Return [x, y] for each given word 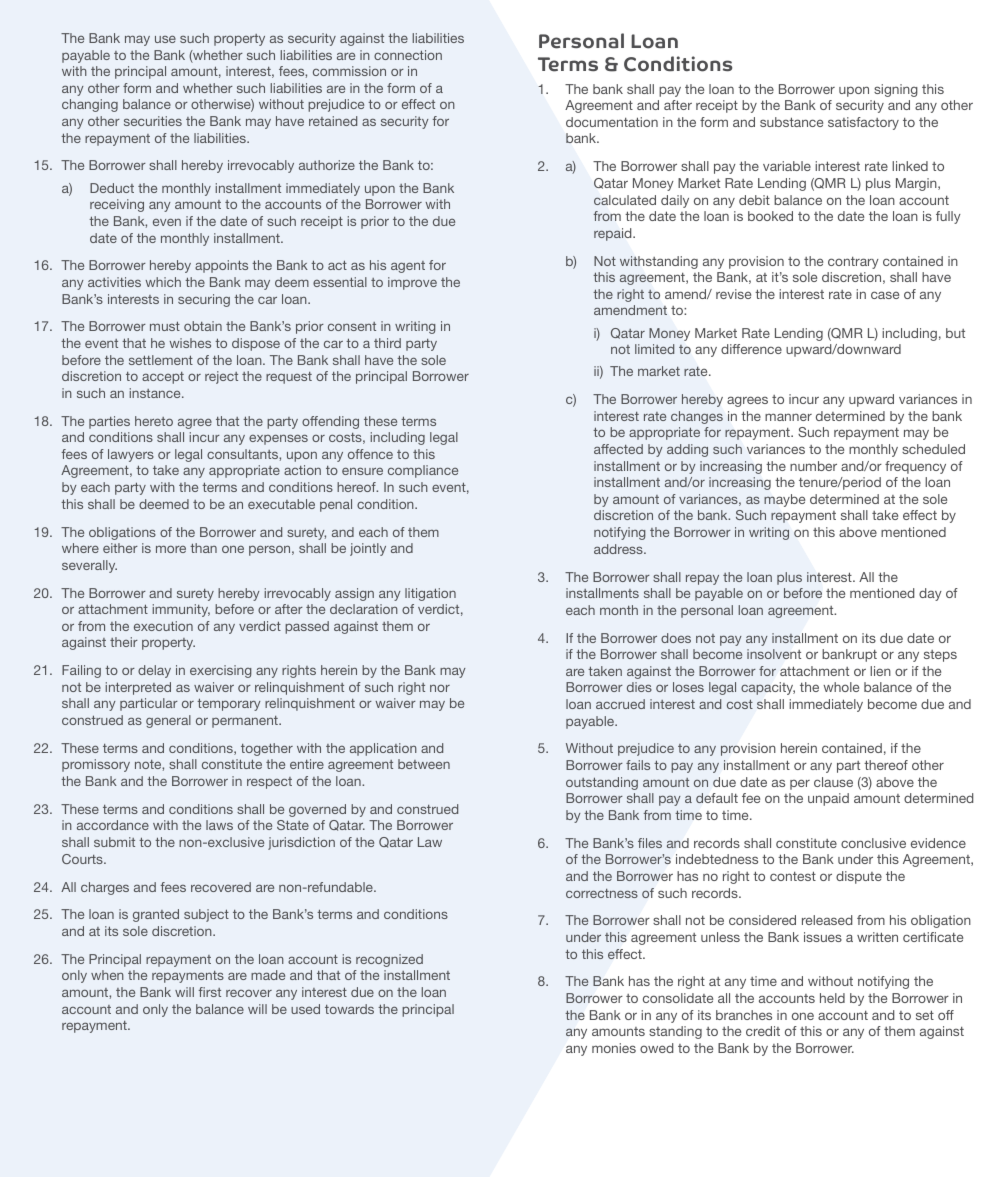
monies [614, 1048]
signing [896, 90]
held [832, 998]
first [210, 992]
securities [153, 121]
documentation [612, 122]
